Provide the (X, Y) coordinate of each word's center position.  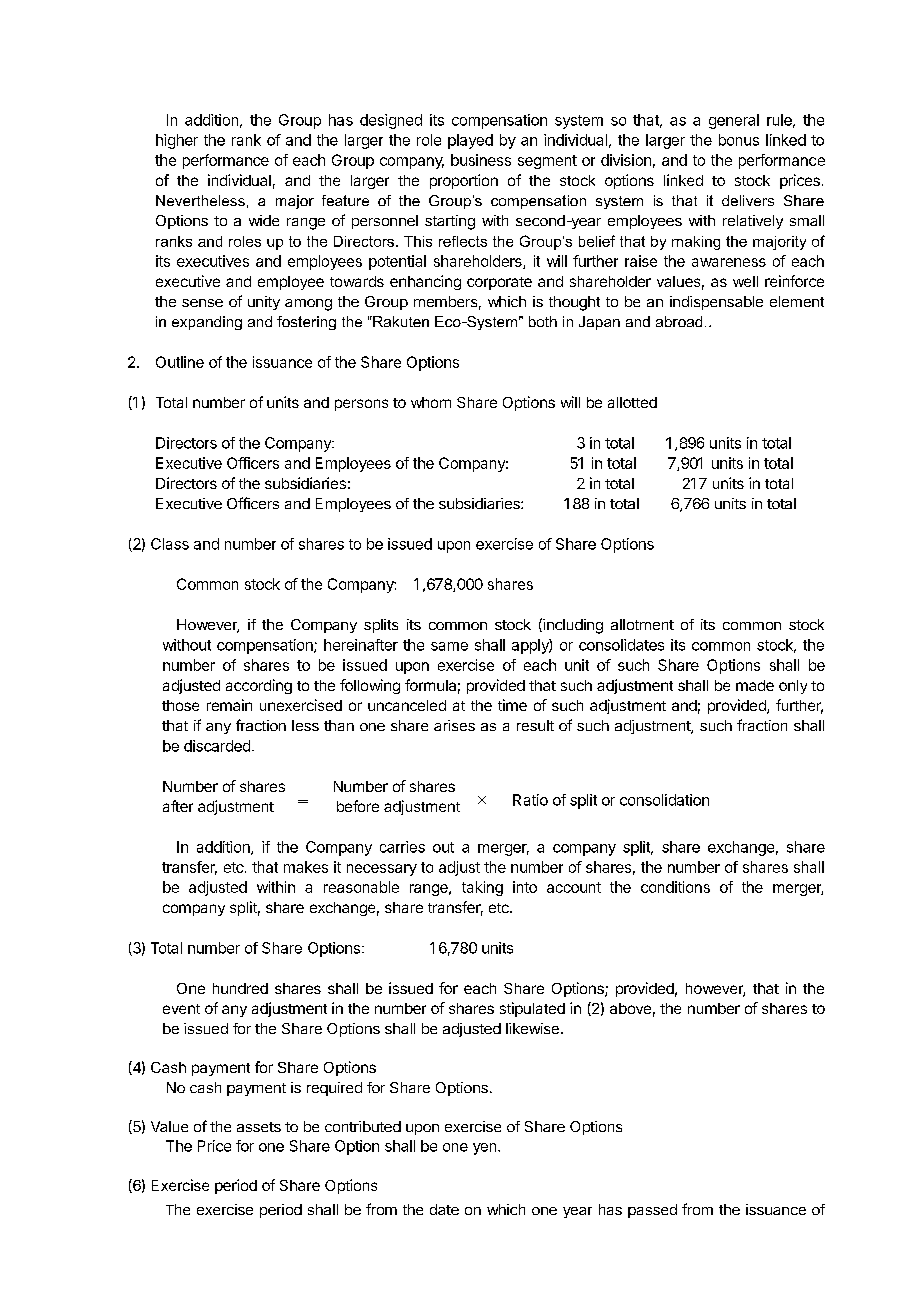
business (481, 160)
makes (306, 867)
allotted (632, 402)
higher (177, 141)
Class (170, 544)
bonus (739, 140)
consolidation (664, 800)
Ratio (530, 800)
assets (259, 1127)
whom (431, 402)
